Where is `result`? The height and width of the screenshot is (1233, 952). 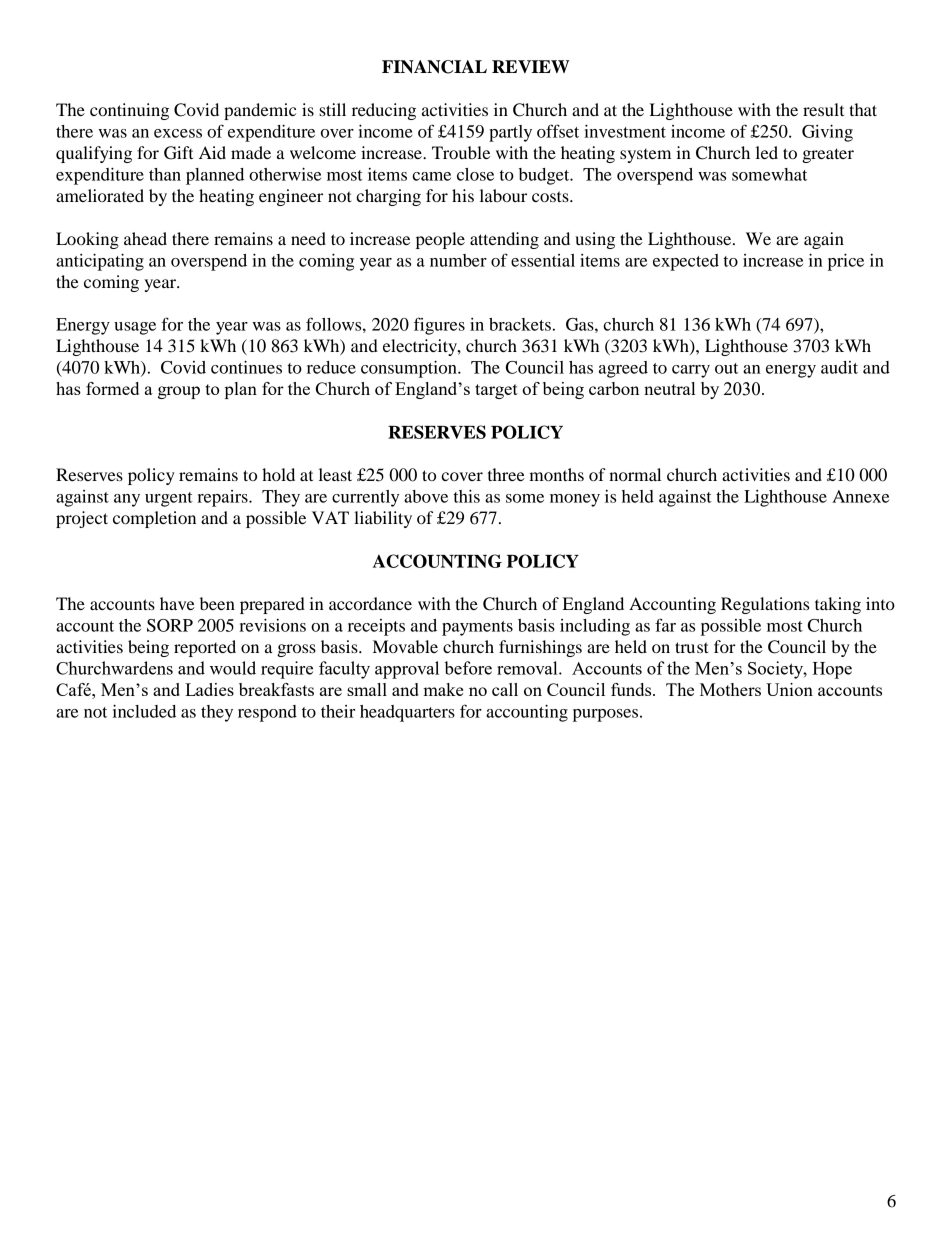
result is located at coordinates (823, 109).
